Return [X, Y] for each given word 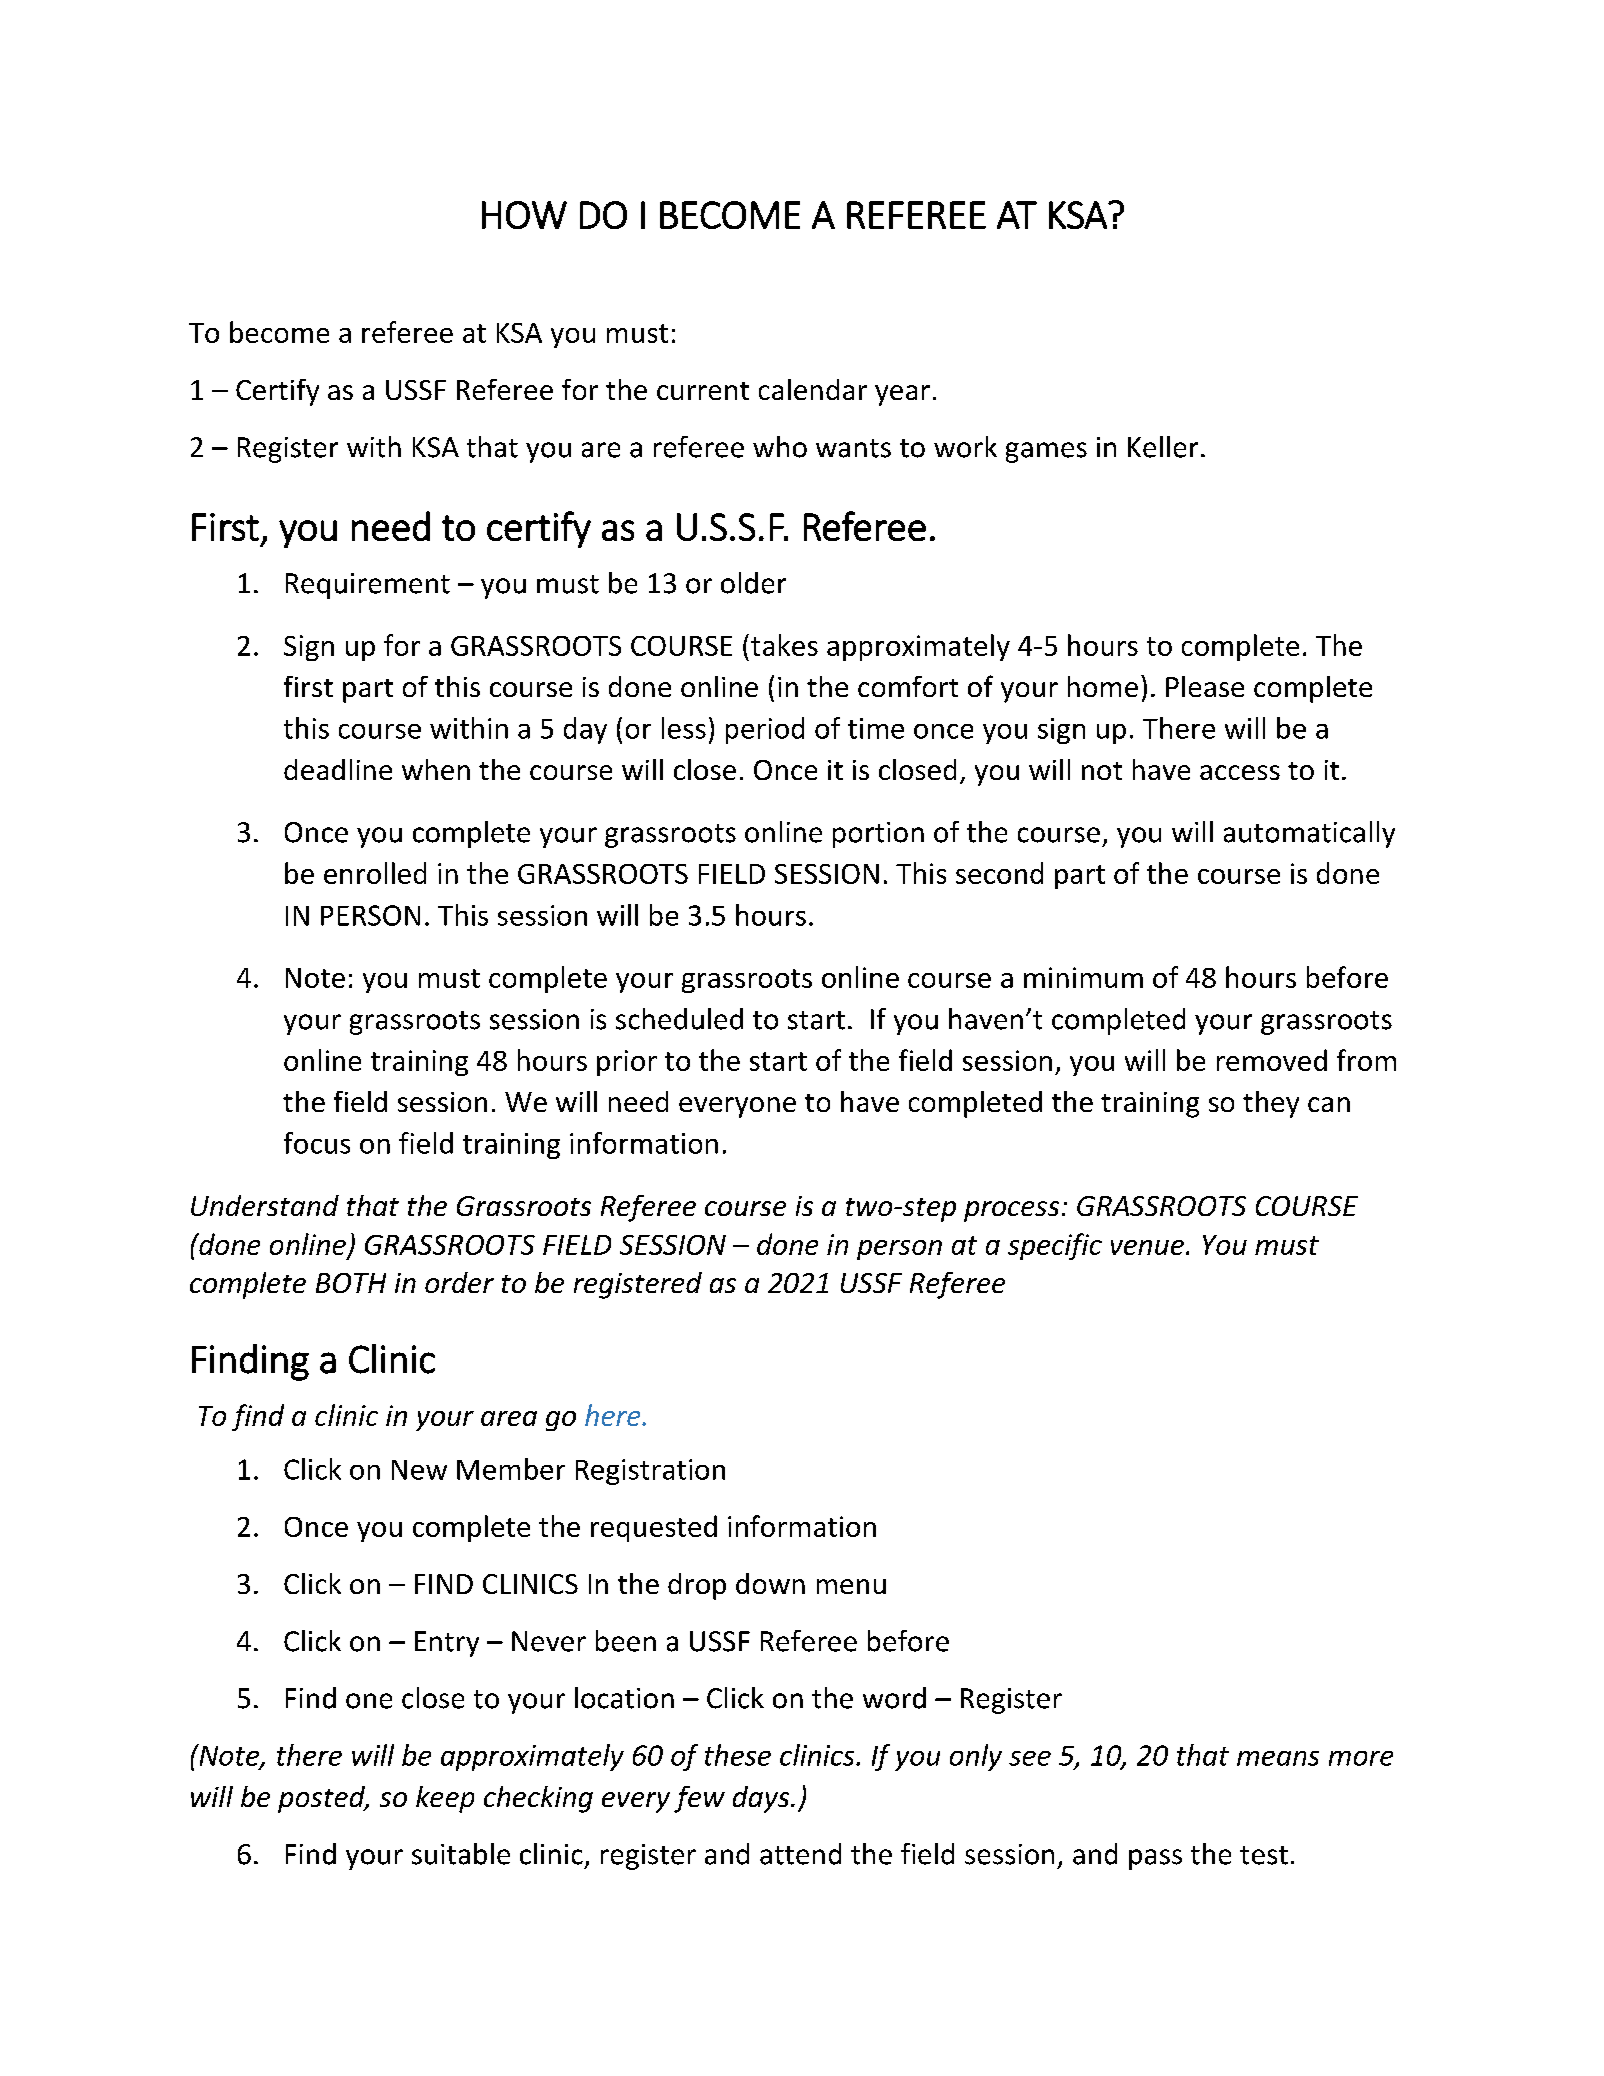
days [762, 1799]
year [902, 395]
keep [445, 1799]
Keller [1163, 447]
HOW [524, 215]
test [1264, 1855]
